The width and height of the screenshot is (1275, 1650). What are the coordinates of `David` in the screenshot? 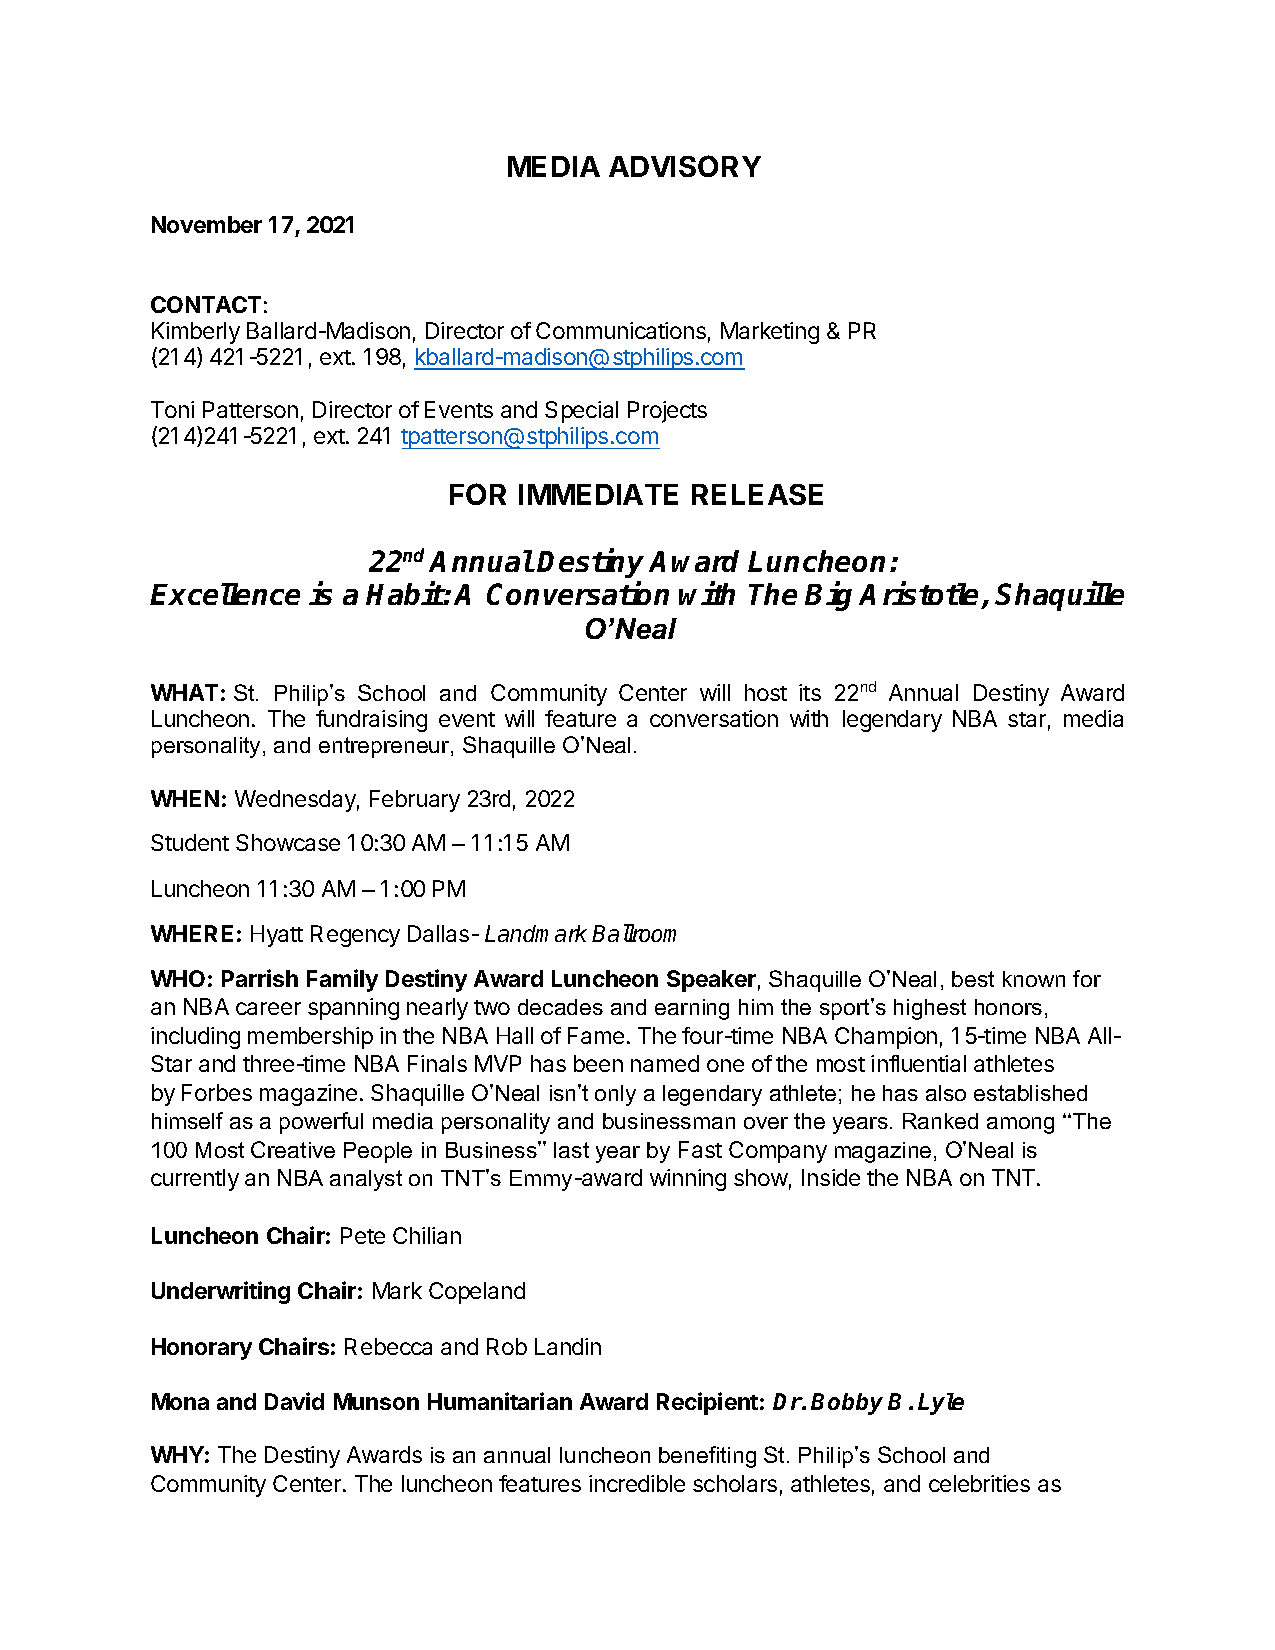 It's located at (294, 1401).
